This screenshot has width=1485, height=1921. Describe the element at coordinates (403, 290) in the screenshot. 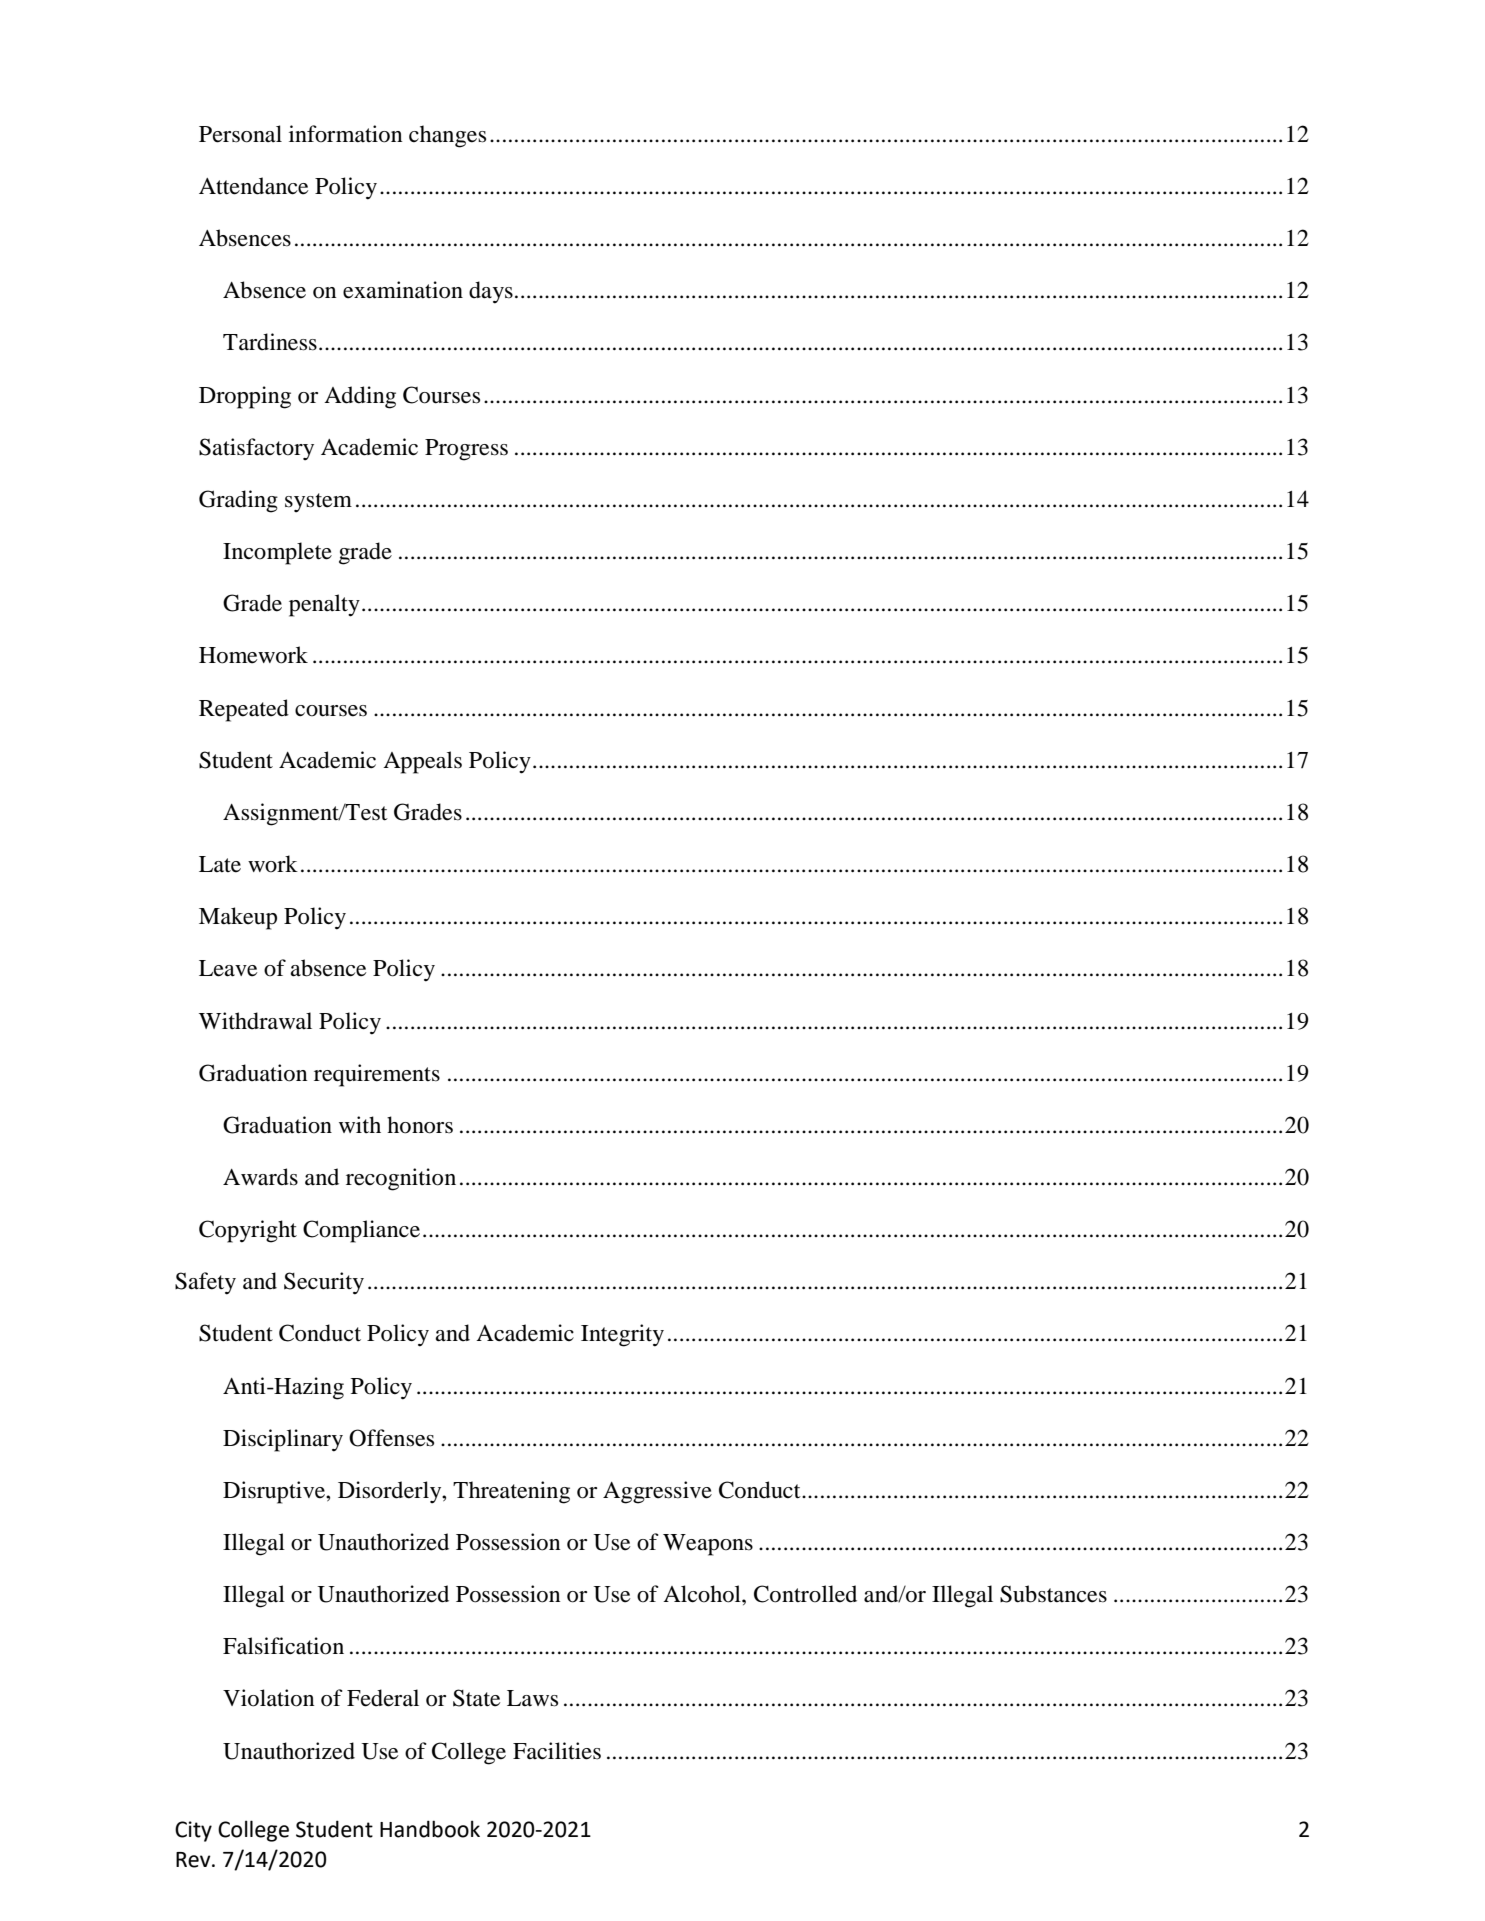

I see `examination` at that location.
